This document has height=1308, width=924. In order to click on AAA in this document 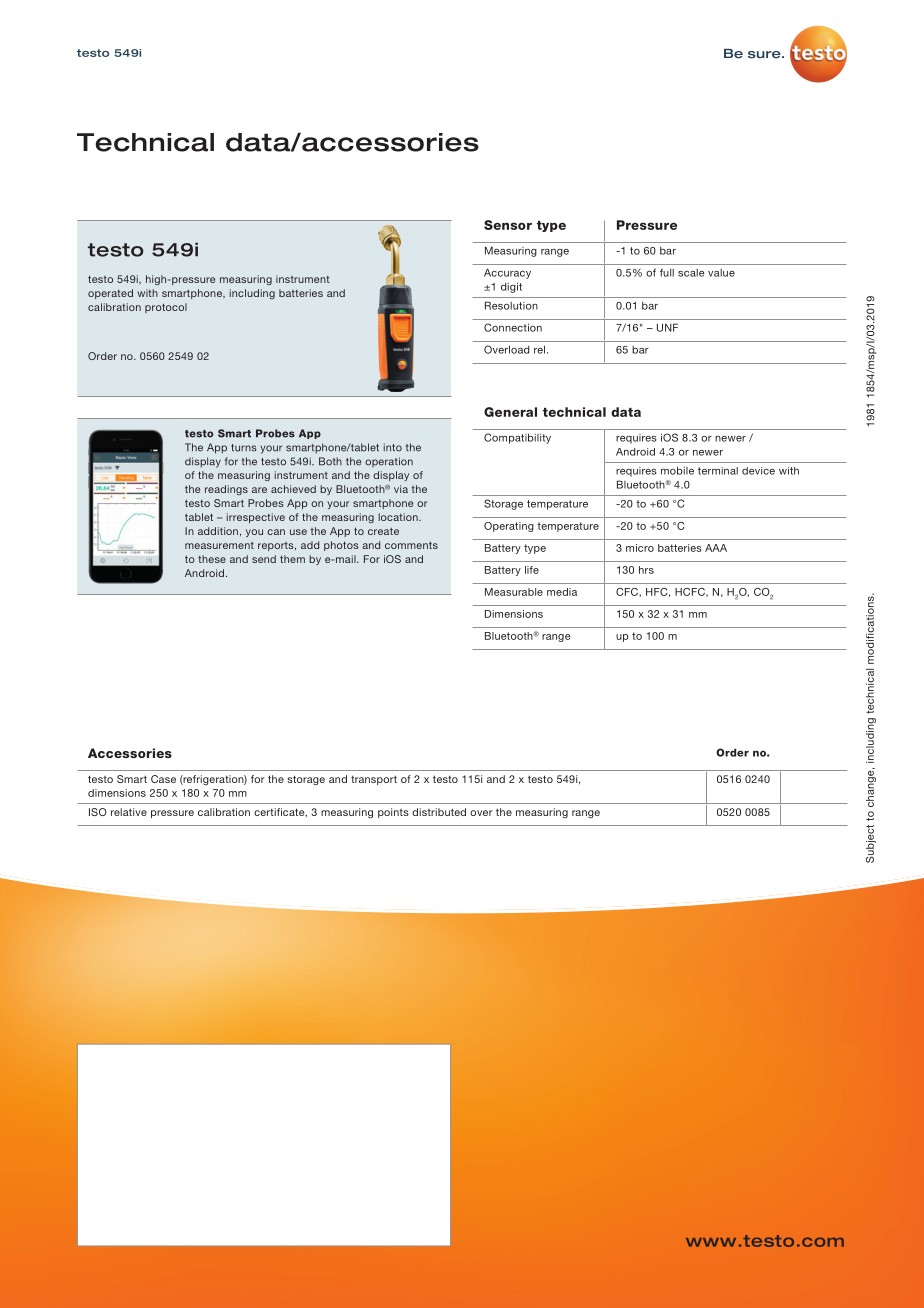, I will do `click(716, 548)`.
